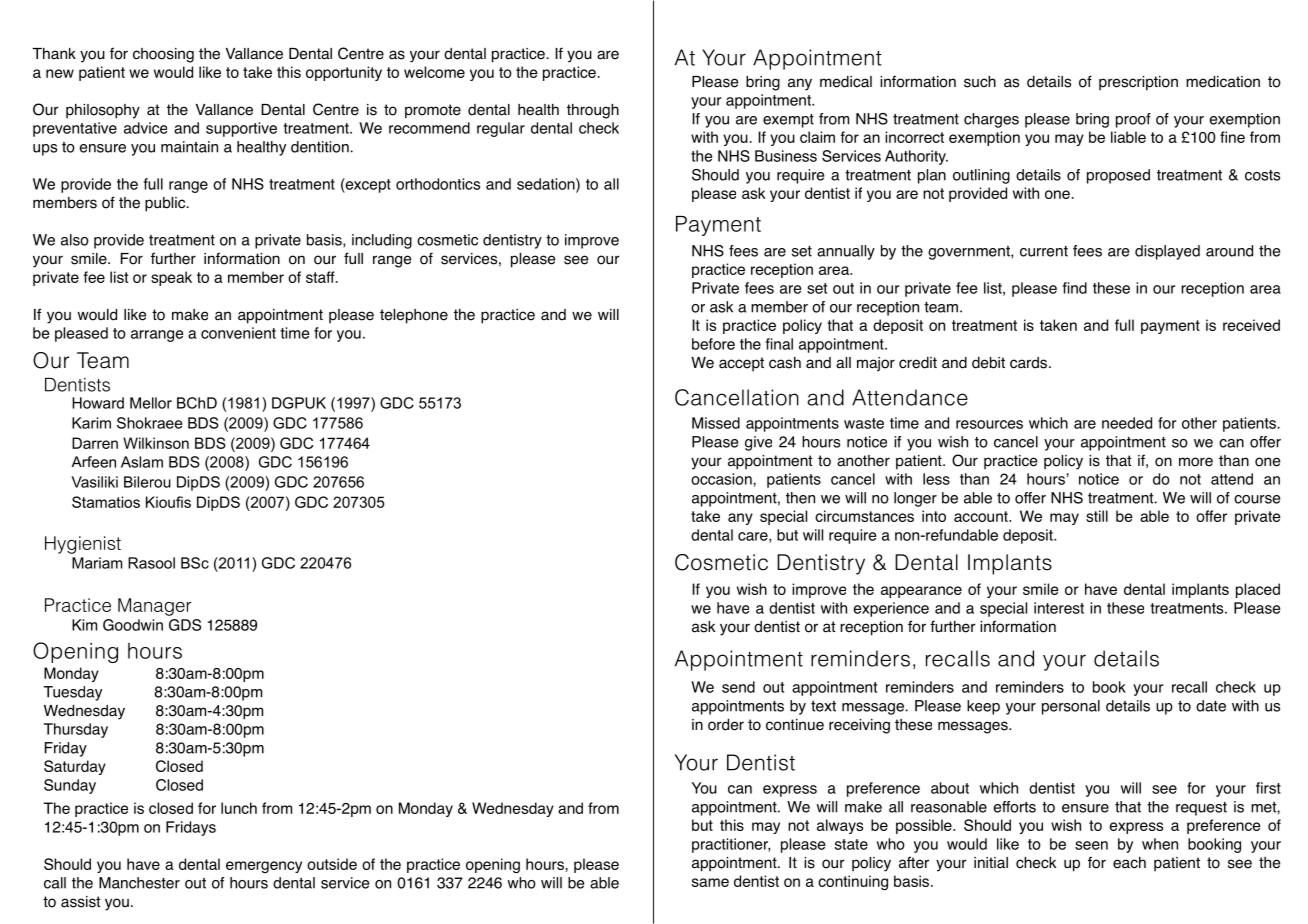  Describe the element at coordinates (142, 462) in the page. I see `Aslam` at that location.
